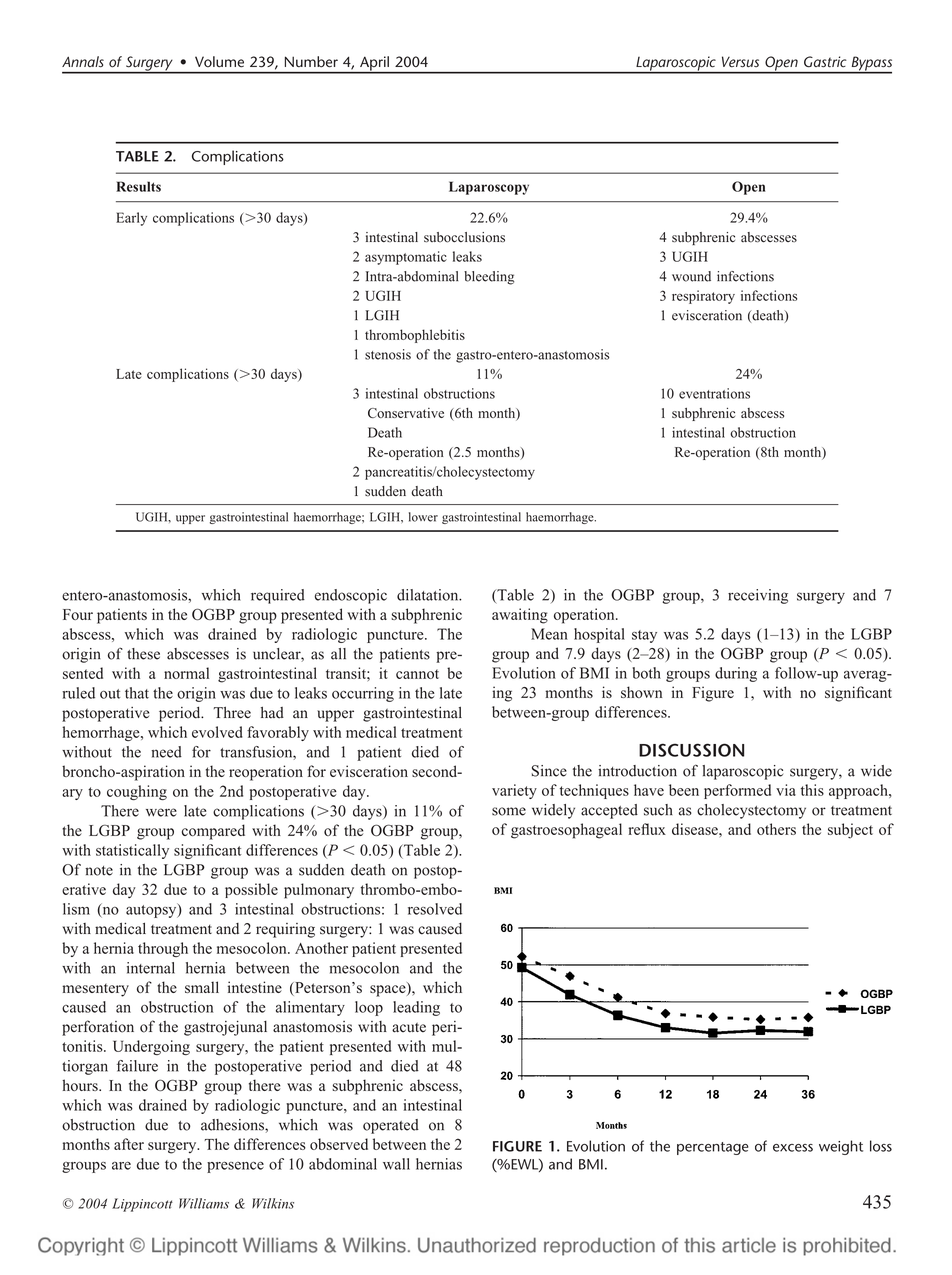 This page has height=1275, width=952. I want to click on through, so click(163, 949).
